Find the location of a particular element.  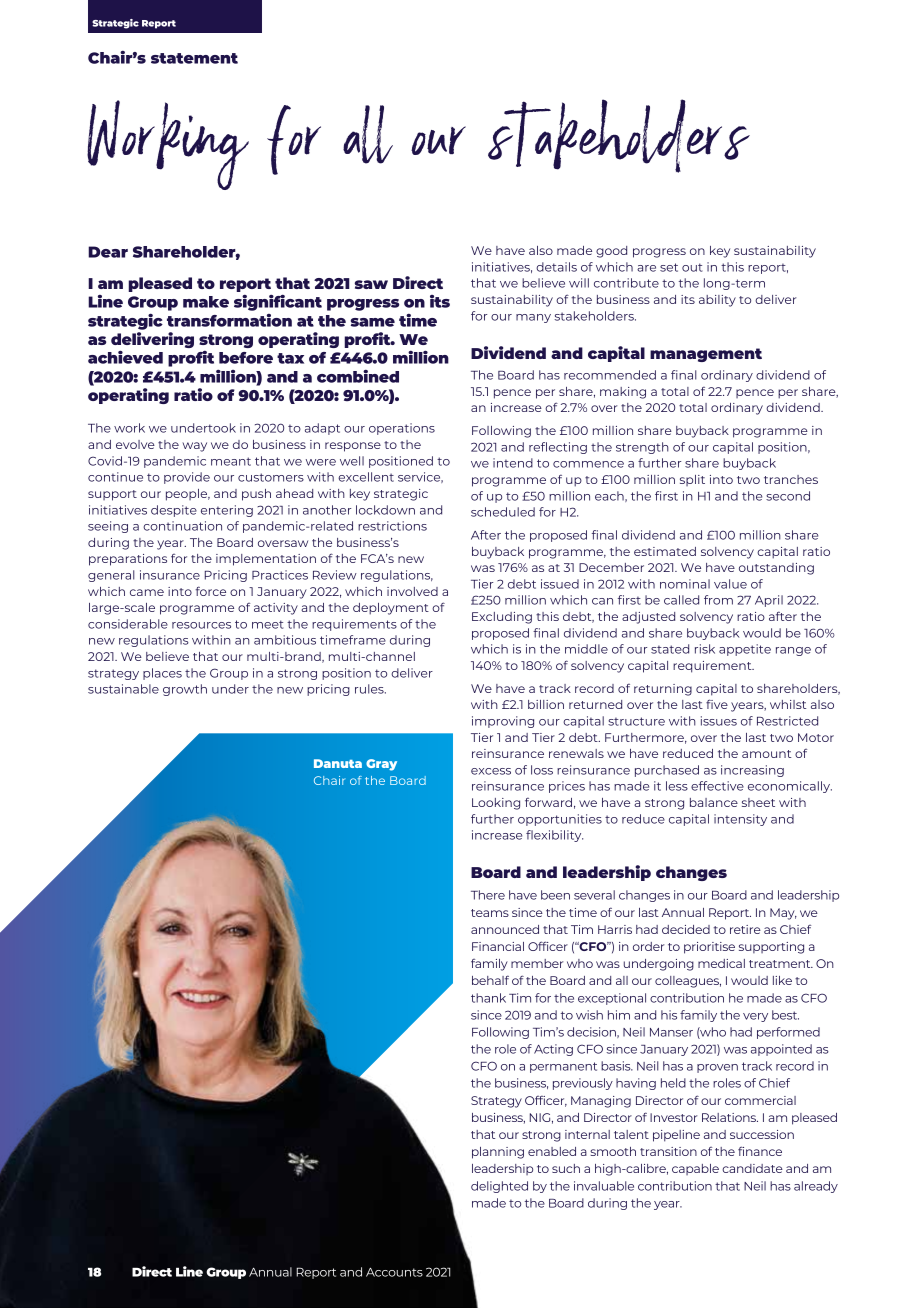

Accounts is located at coordinates (394, 1272).
